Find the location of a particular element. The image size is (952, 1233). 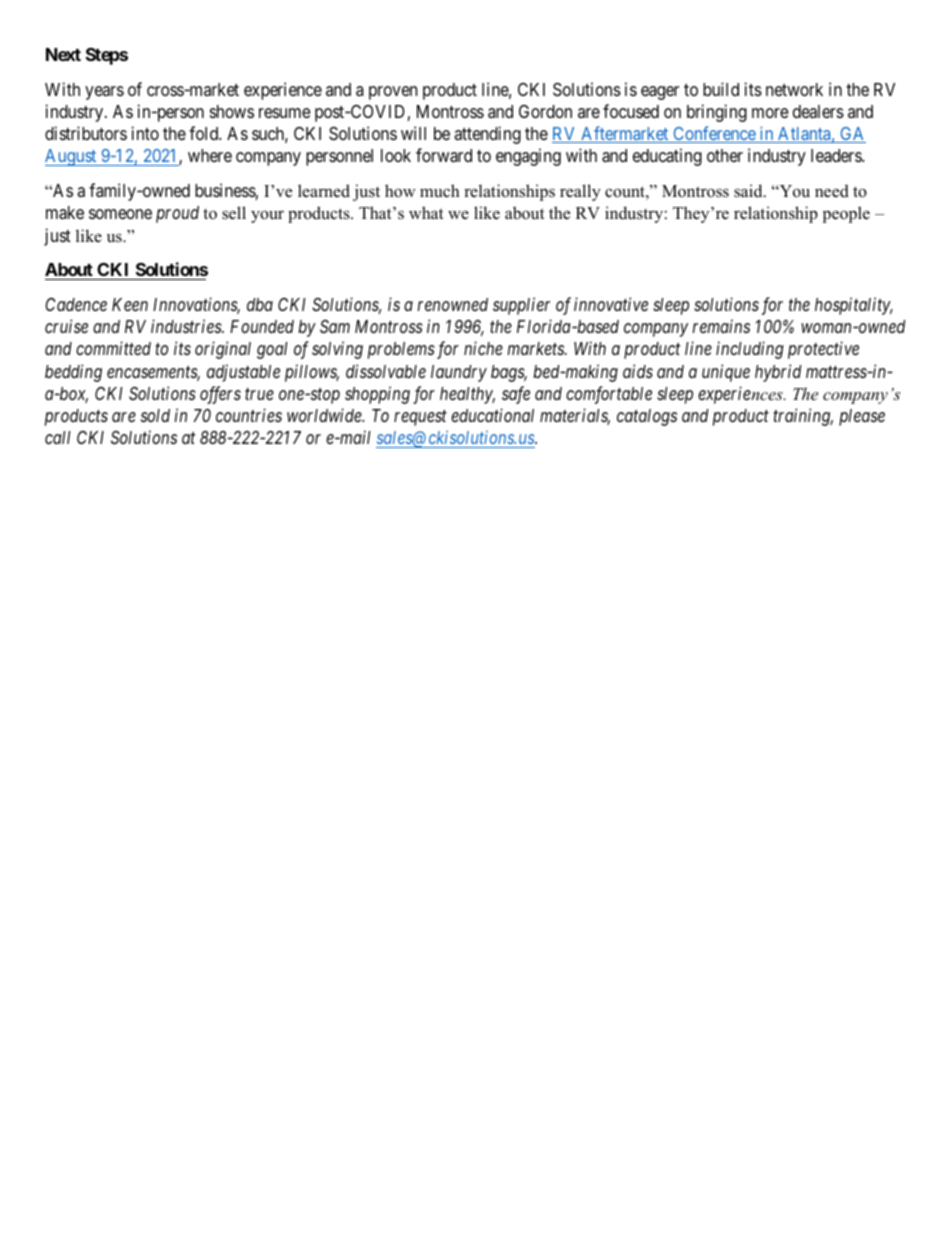

what is located at coordinates (426, 212).
